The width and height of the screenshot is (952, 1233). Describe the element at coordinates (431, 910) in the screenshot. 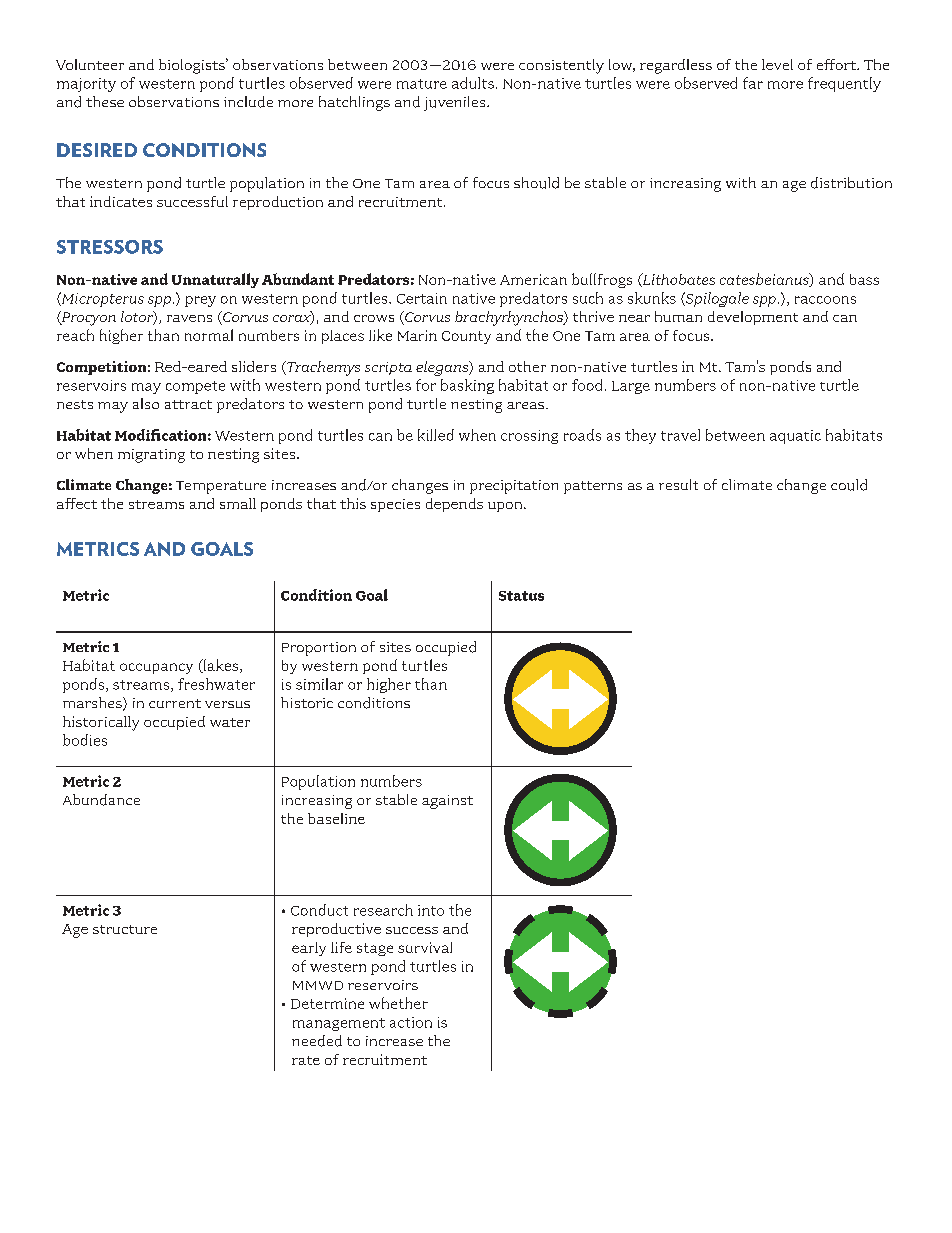

I see `into` at that location.
